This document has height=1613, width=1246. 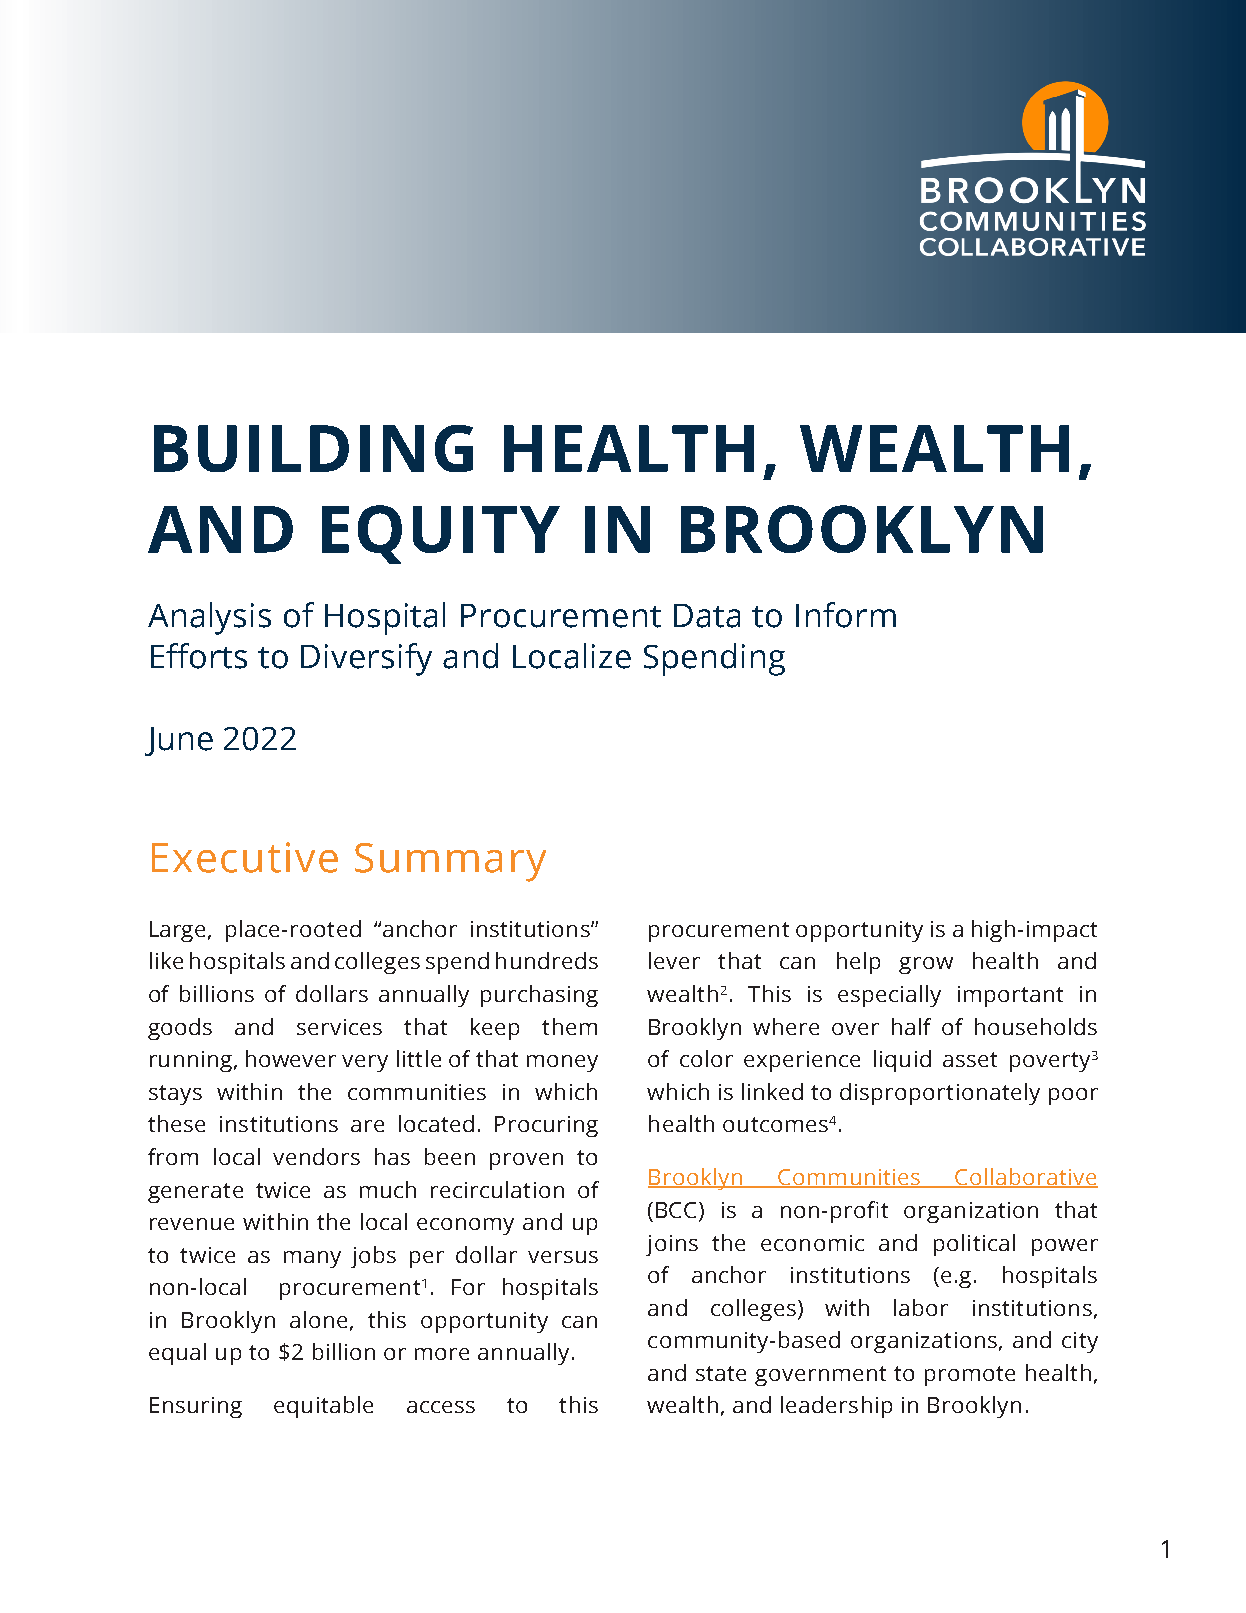 I want to click on lever, so click(x=674, y=960).
